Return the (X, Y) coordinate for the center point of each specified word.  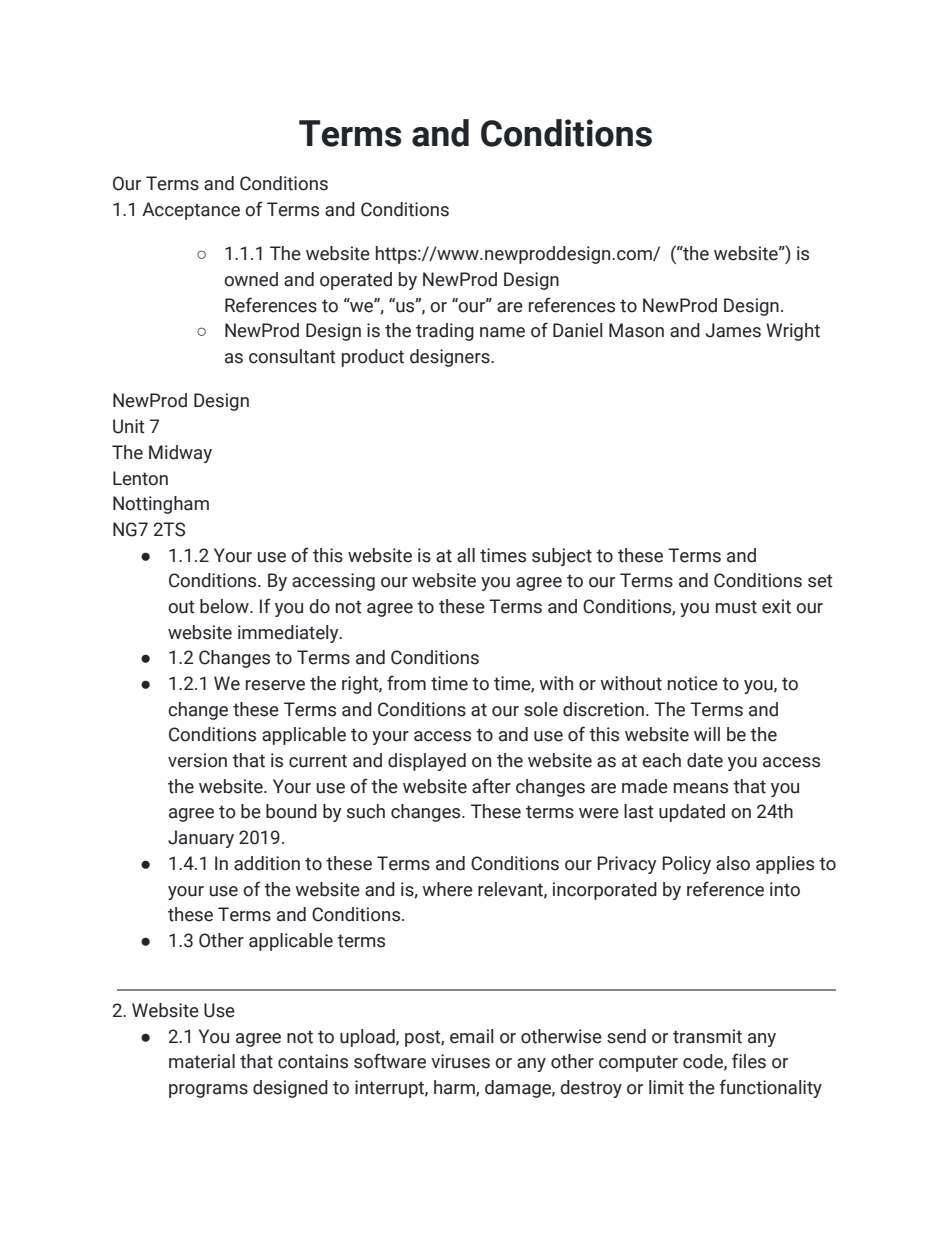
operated (356, 281)
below (225, 606)
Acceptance (191, 211)
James (733, 330)
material (202, 1061)
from (406, 683)
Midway (180, 454)
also (733, 863)
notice (693, 683)
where (447, 889)
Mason (636, 330)
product (373, 358)
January (201, 839)
